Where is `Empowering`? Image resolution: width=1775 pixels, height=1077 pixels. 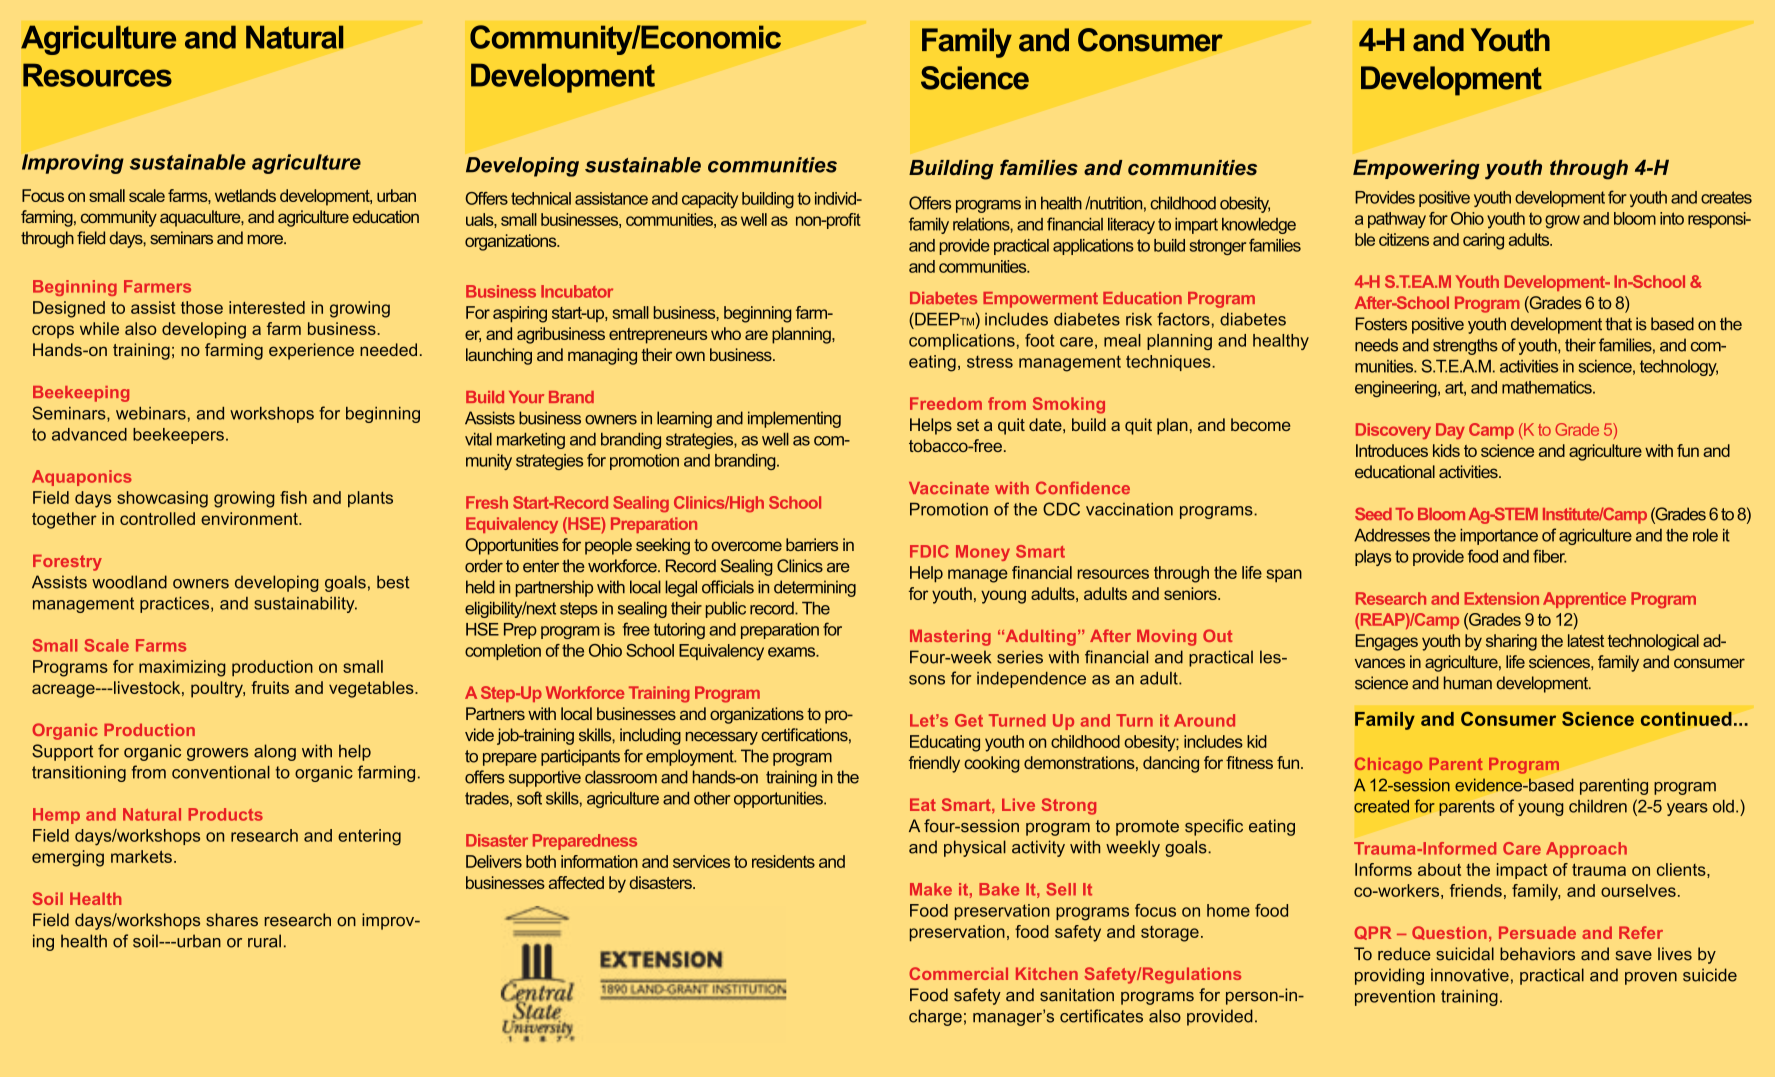 Empowering is located at coordinates (1416, 169).
